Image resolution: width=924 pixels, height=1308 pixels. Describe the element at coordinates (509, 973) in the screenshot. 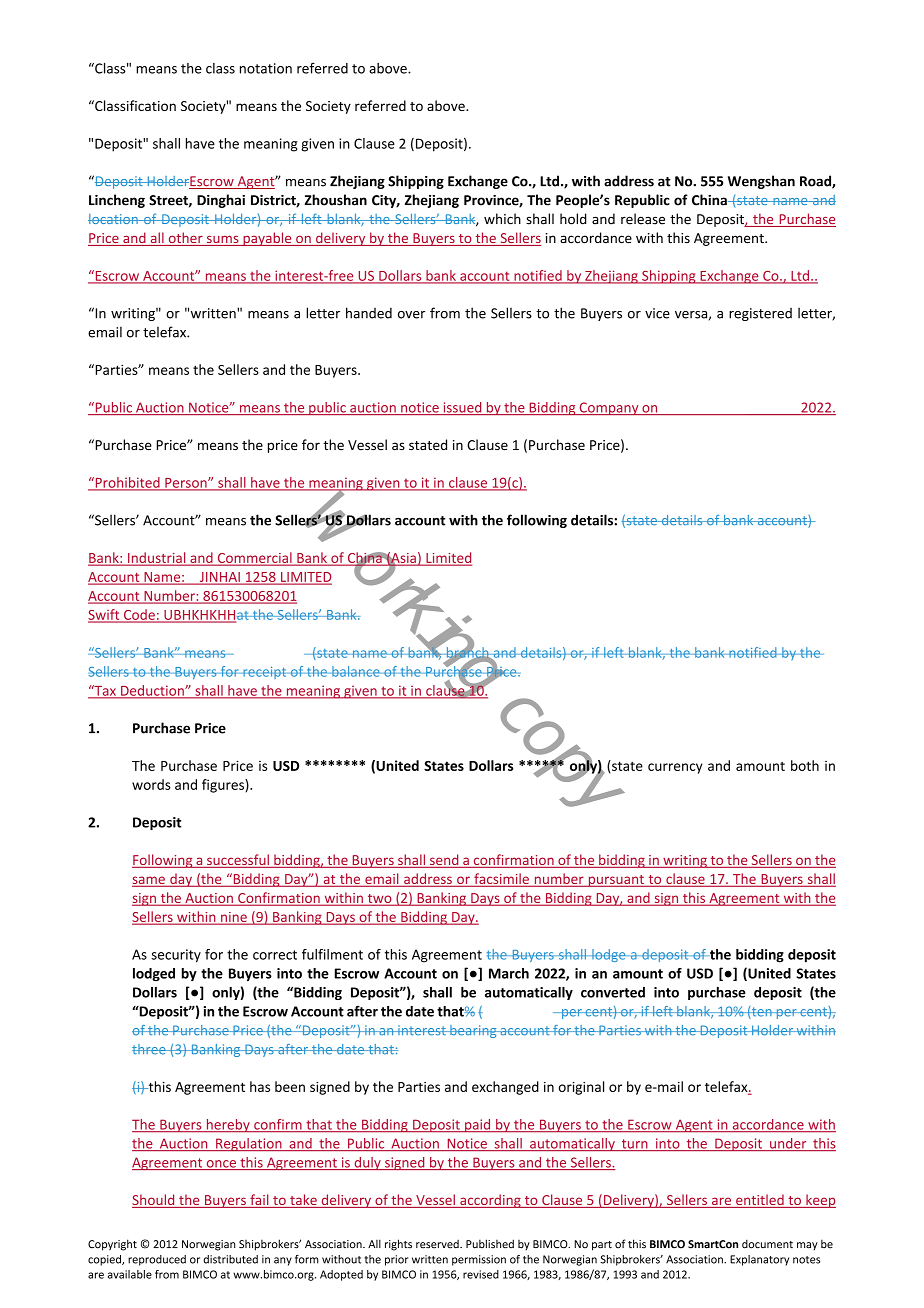

I see `March` at that location.
